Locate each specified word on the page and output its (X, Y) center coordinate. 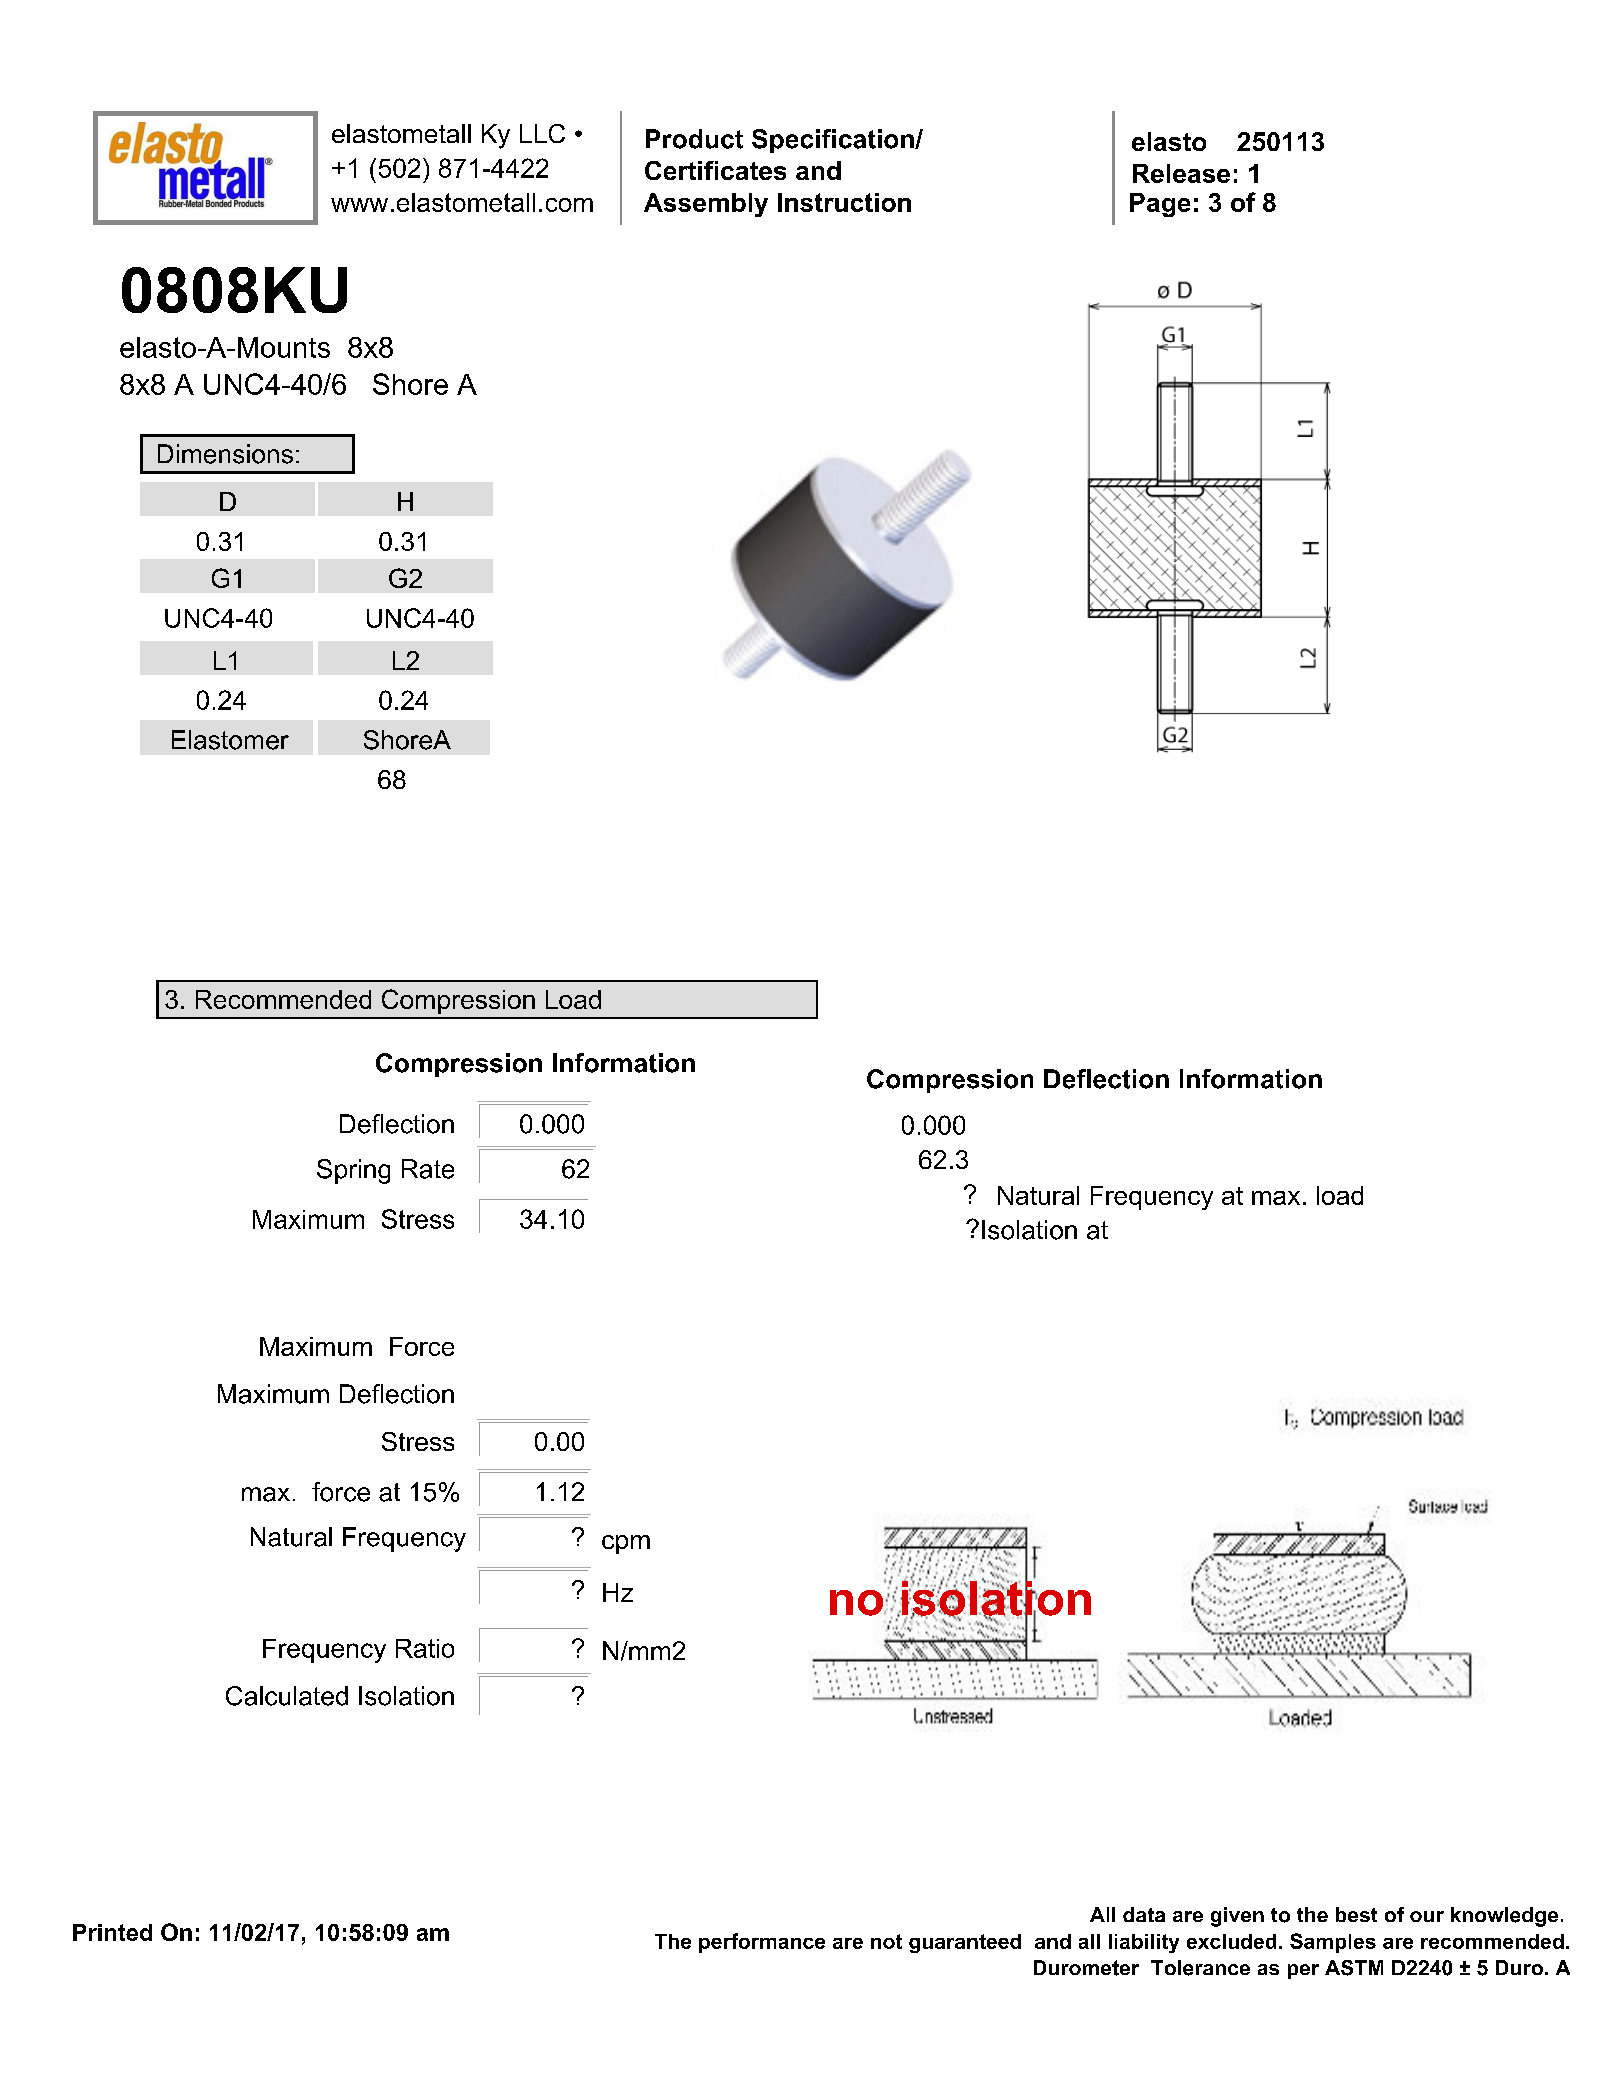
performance (762, 1943)
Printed (112, 1932)
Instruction (844, 202)
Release (1181, 173)
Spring (353, 1171)
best (1356, 1914)
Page (1160, 205)
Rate (428, 1169)
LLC (542, 133)
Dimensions (225, 454)
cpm (626, 1544)
